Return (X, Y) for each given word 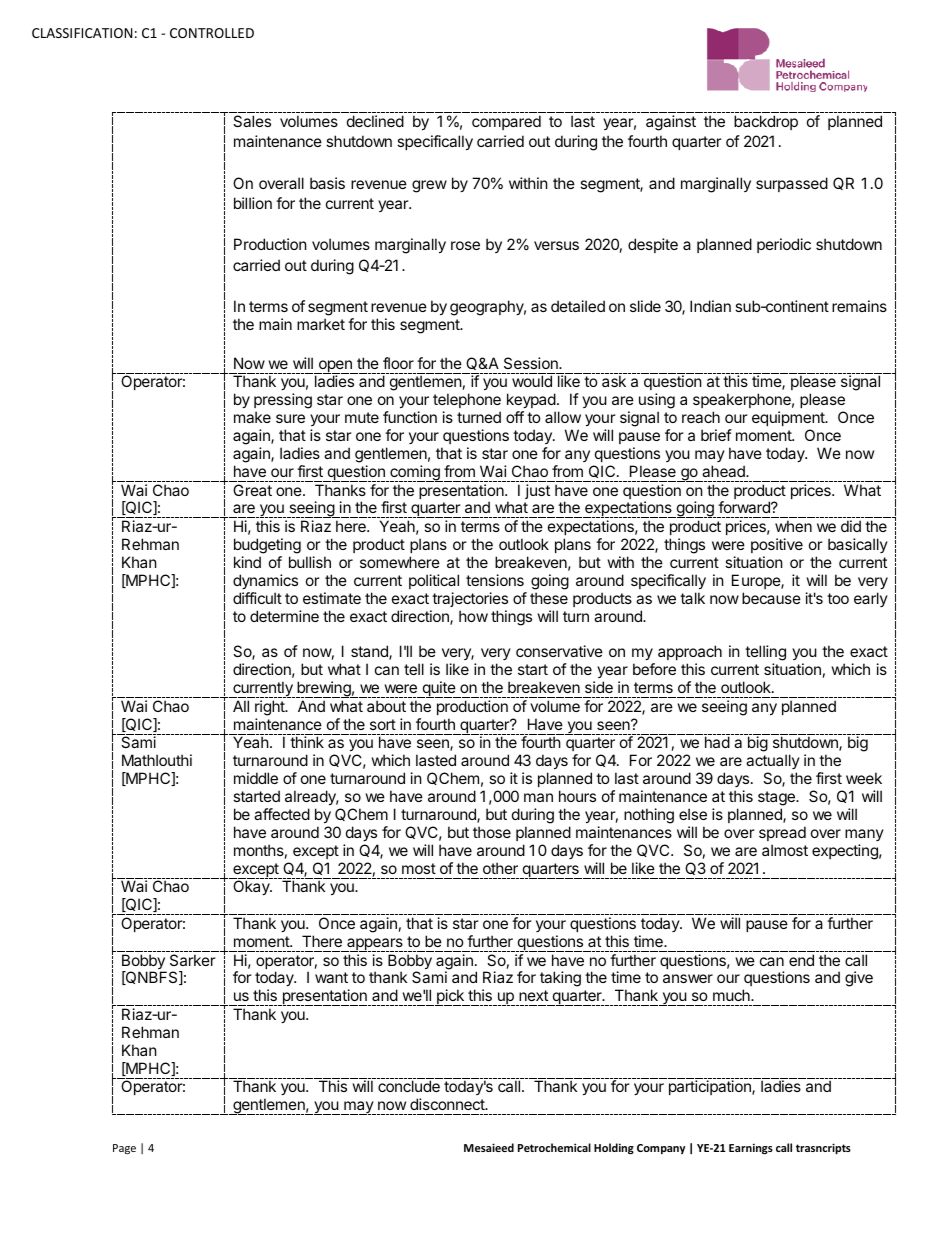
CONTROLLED (212, 33)
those (492, 832)
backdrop (766, 122)
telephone (467, 400)
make (252, 417)
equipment (789, 418)
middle (256, 778)
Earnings (751, 1149)
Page (124, 1149)
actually (773, 763)
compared (506, 122)
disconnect (448, 1104)
